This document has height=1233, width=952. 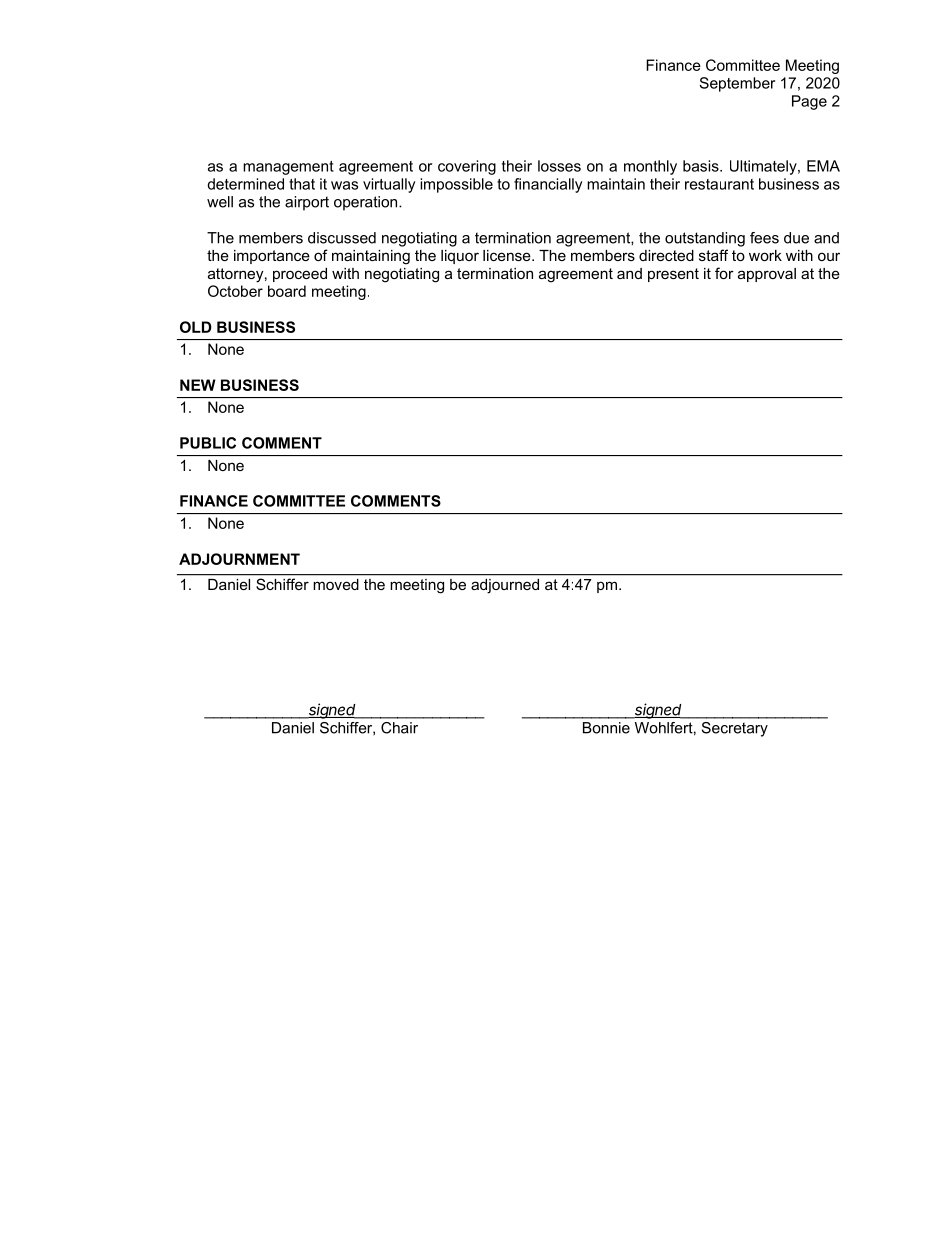 I want to click on September, so click(x=737, y=84).
